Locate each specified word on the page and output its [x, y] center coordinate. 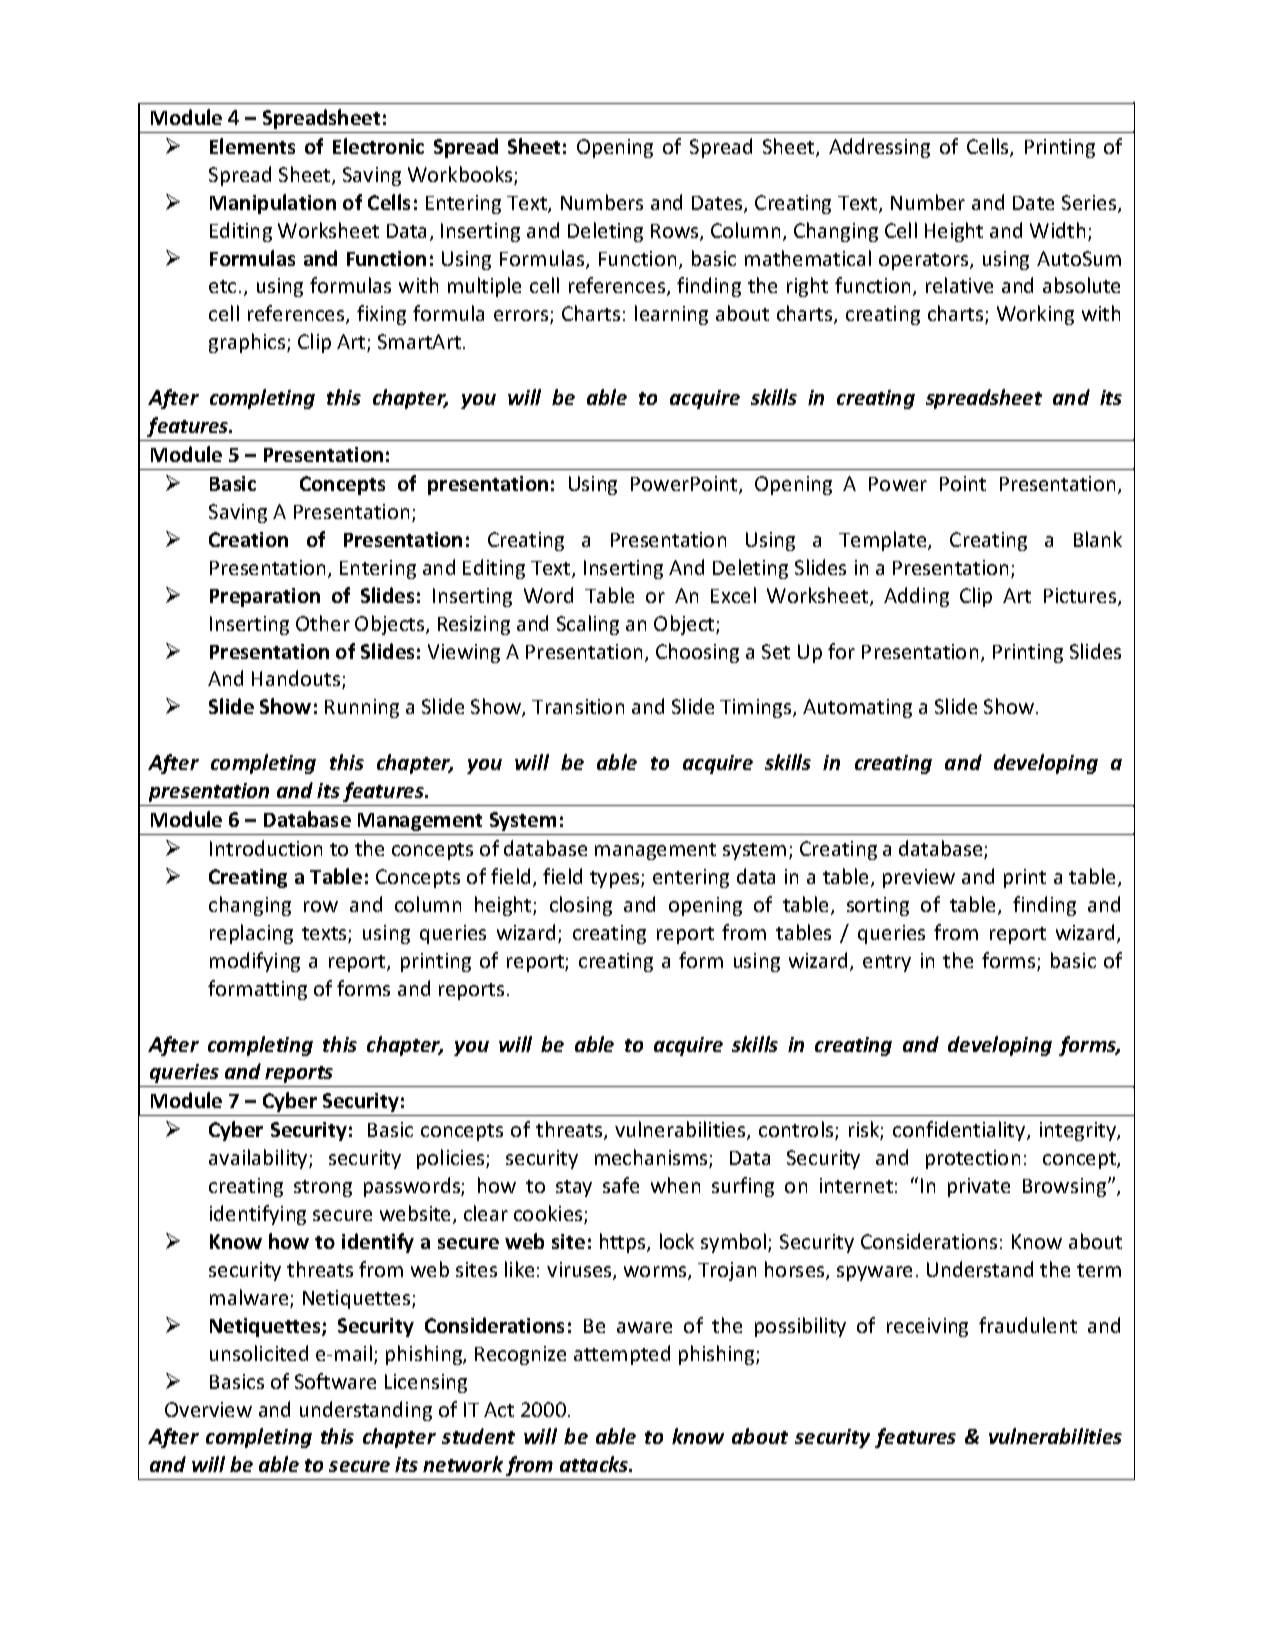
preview [919, 878]
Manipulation [273, 204]
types [616, 879]
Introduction [266, 848]
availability [259, 1159]
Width [1057, 230]
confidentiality [960, 1131]
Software [335, 1381]
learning [671, 315]
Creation [248, 539]
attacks [595, 1464]
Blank [1098, 539]
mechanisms [652, 1158]
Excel [733, 595]
